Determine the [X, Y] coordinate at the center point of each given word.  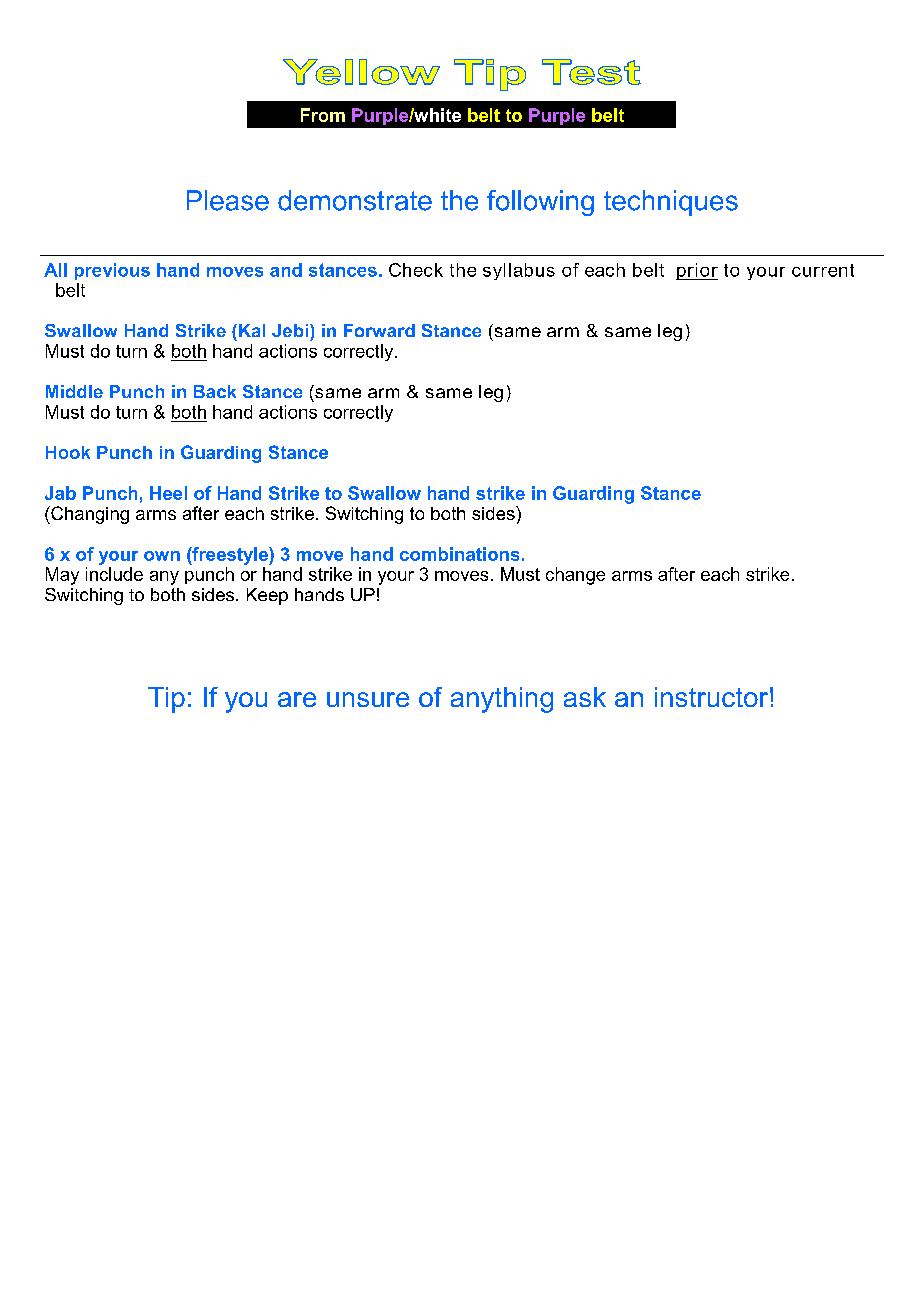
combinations [459, 554]
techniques [671, 203]
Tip [166, 700]
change [575, 576]
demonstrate [355, 200]
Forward [379, 330]
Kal [252, 330]
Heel [168, 493]
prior [697, 271]
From [323, 115]
